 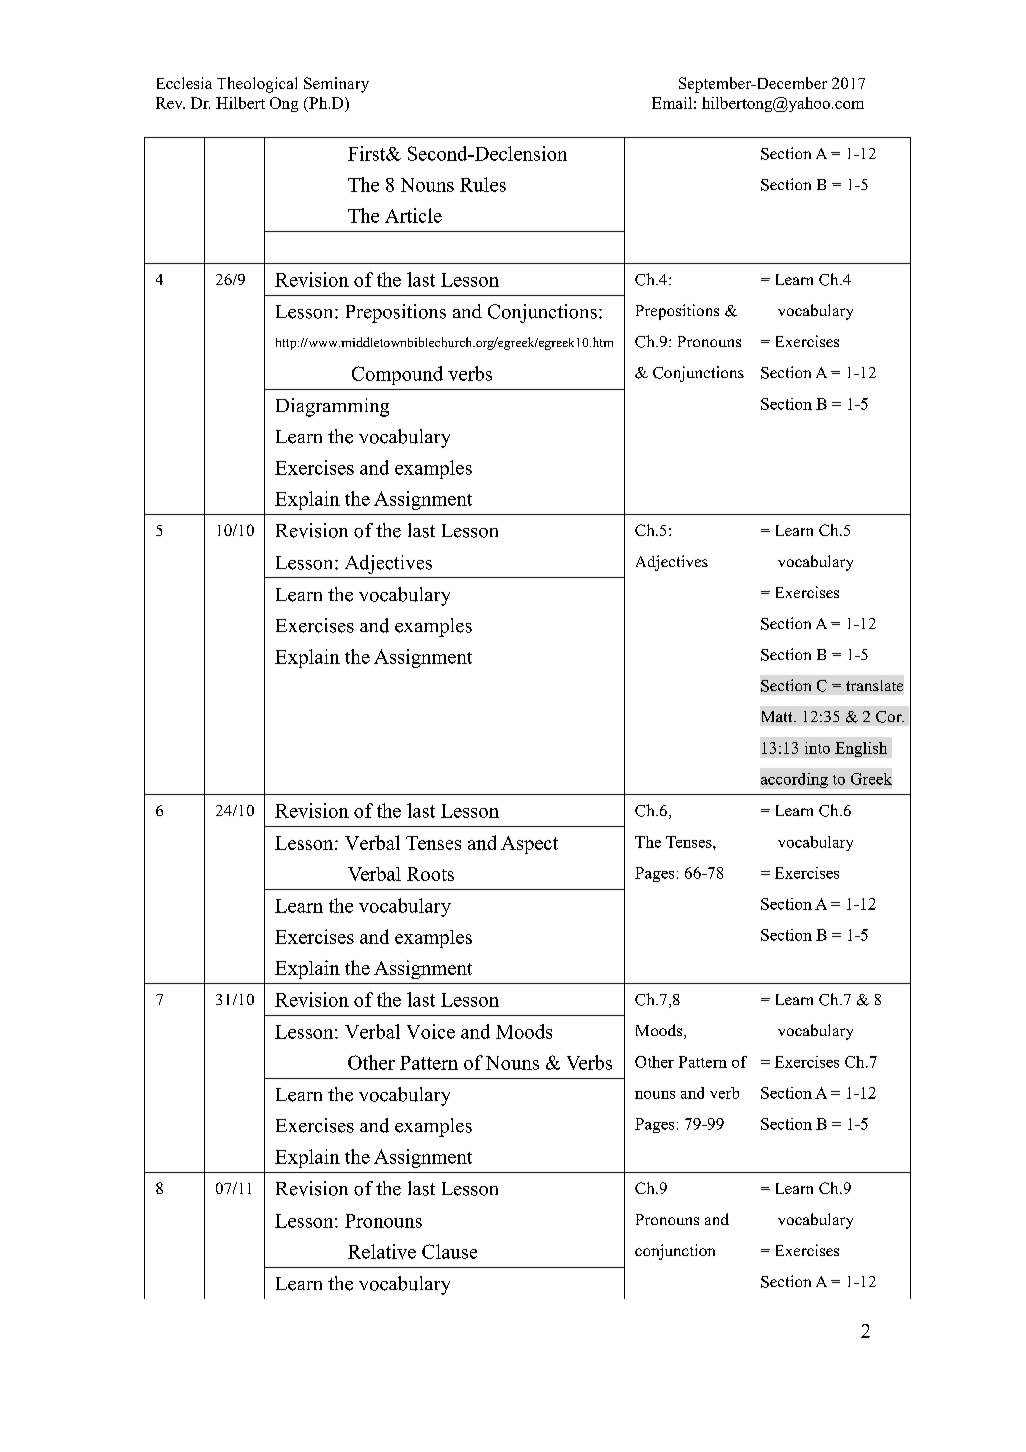 What do you see at coordinates (257, 85) in the screenshot?
I see `Theological` at bounding box center [257, 85].
